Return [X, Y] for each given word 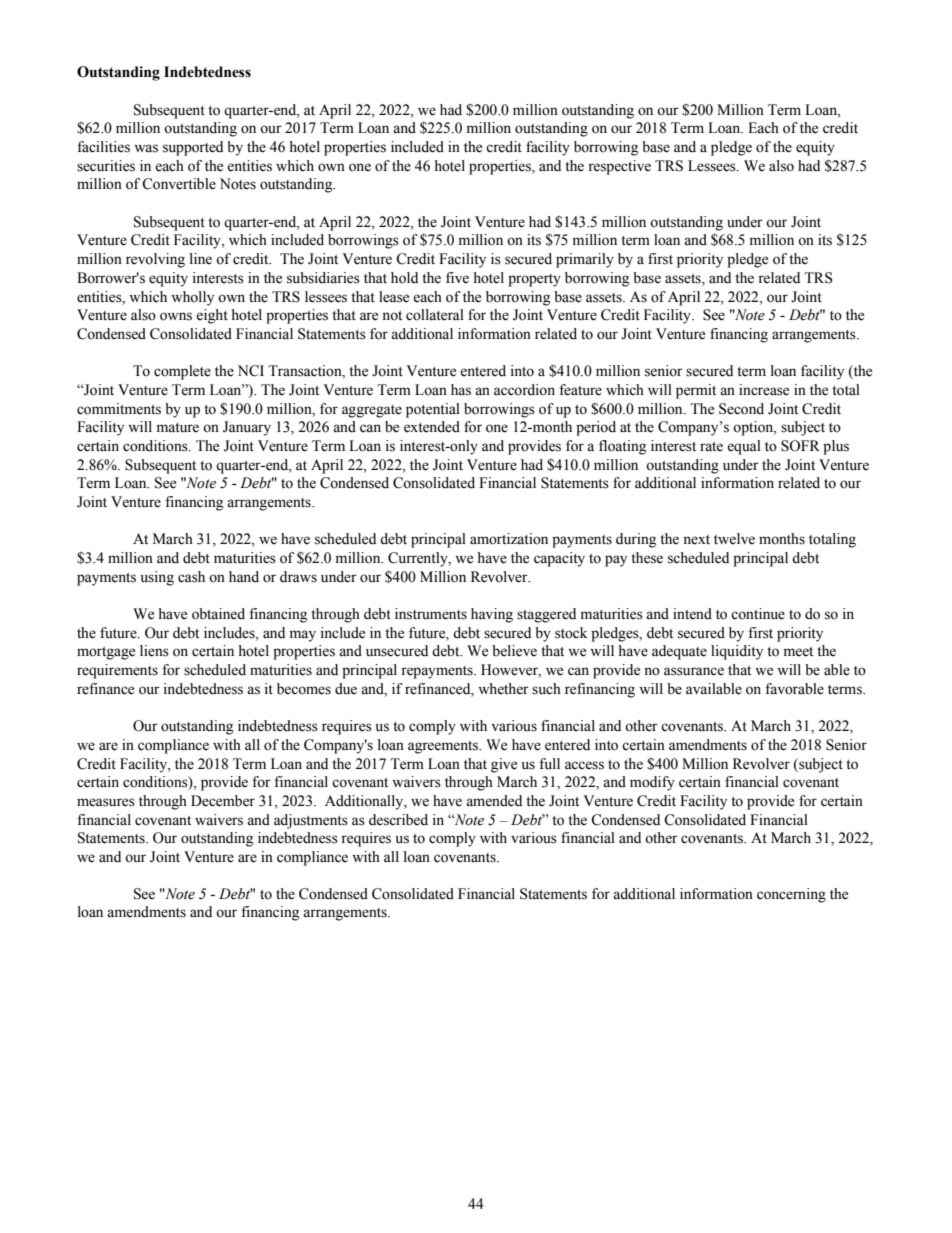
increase [764, 390]
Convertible [179, 184]
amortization [509, 539]
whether [503, 689]
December [223, 801]
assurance [694, 671]
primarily [585, 260]
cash [191, 577]
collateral [435, 315]
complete [182, 372]
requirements [117, 671]
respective [619, 167]
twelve [734, 539]
